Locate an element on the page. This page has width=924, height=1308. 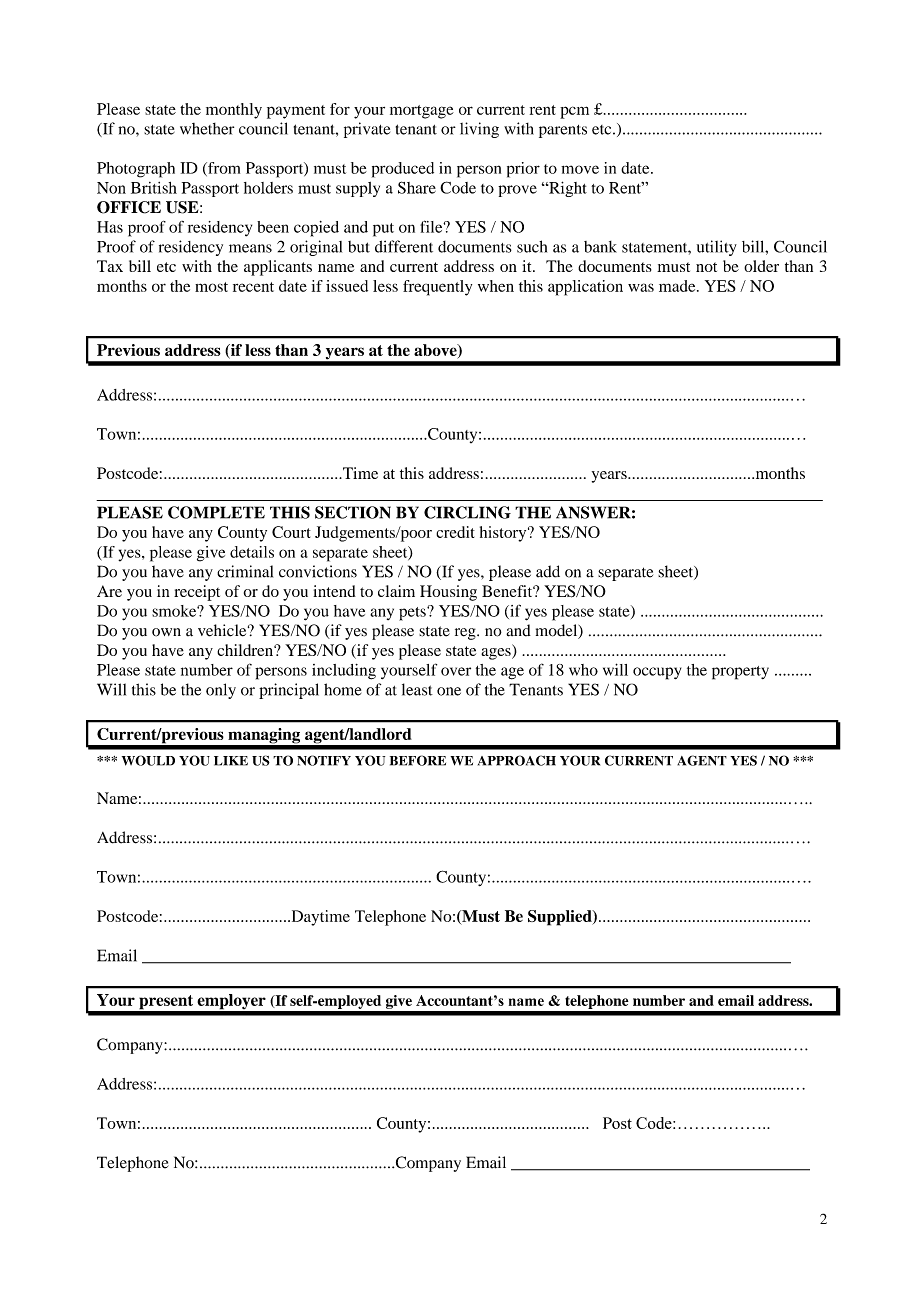
whether is located at coordinates (207, 129).
